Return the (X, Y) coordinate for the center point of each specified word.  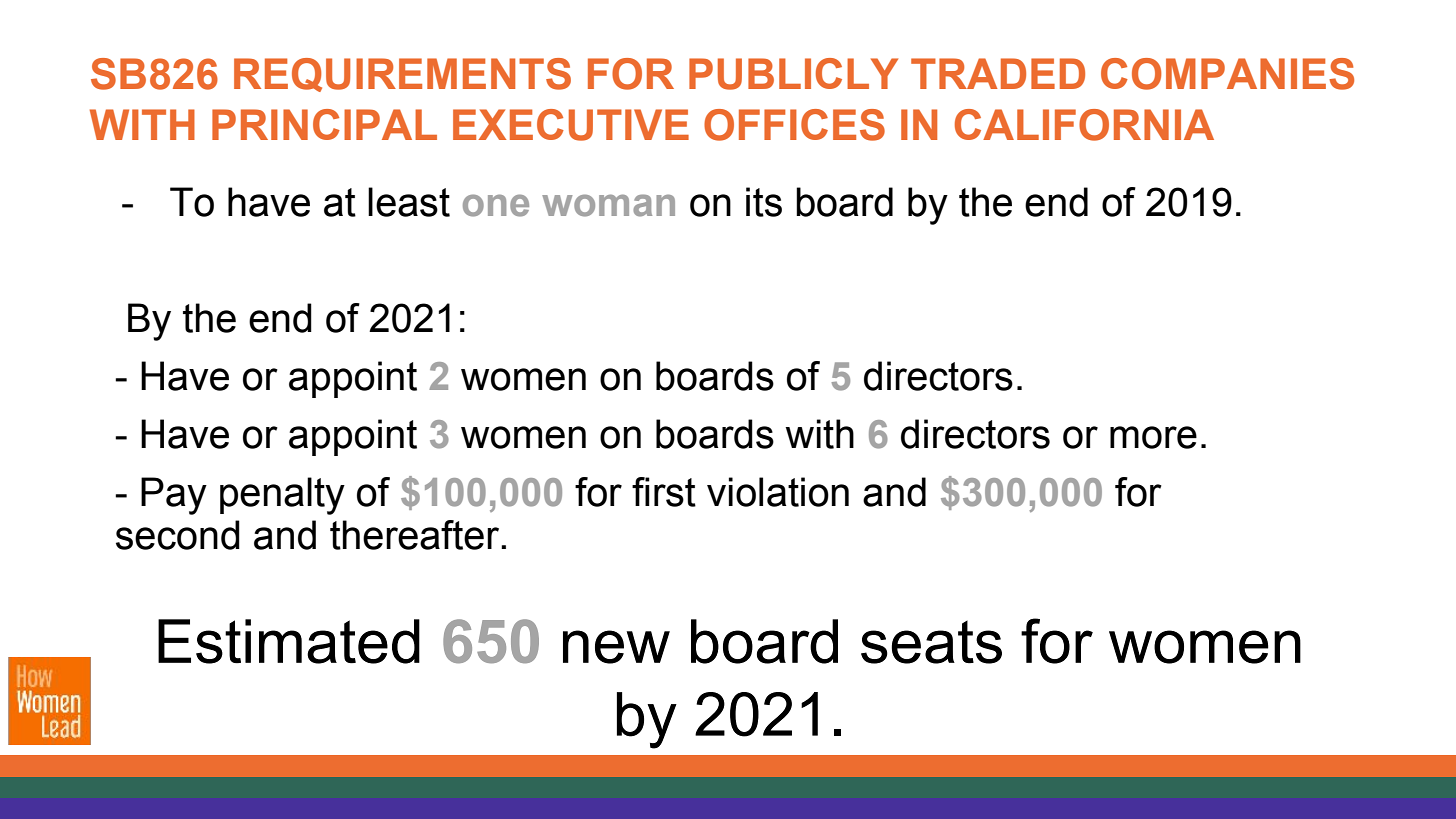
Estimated (289, 641)
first (664, 492)
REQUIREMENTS (402, 75)
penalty (282, 496)
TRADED (998, 73)
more (1153, 437)
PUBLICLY (793, 74)
